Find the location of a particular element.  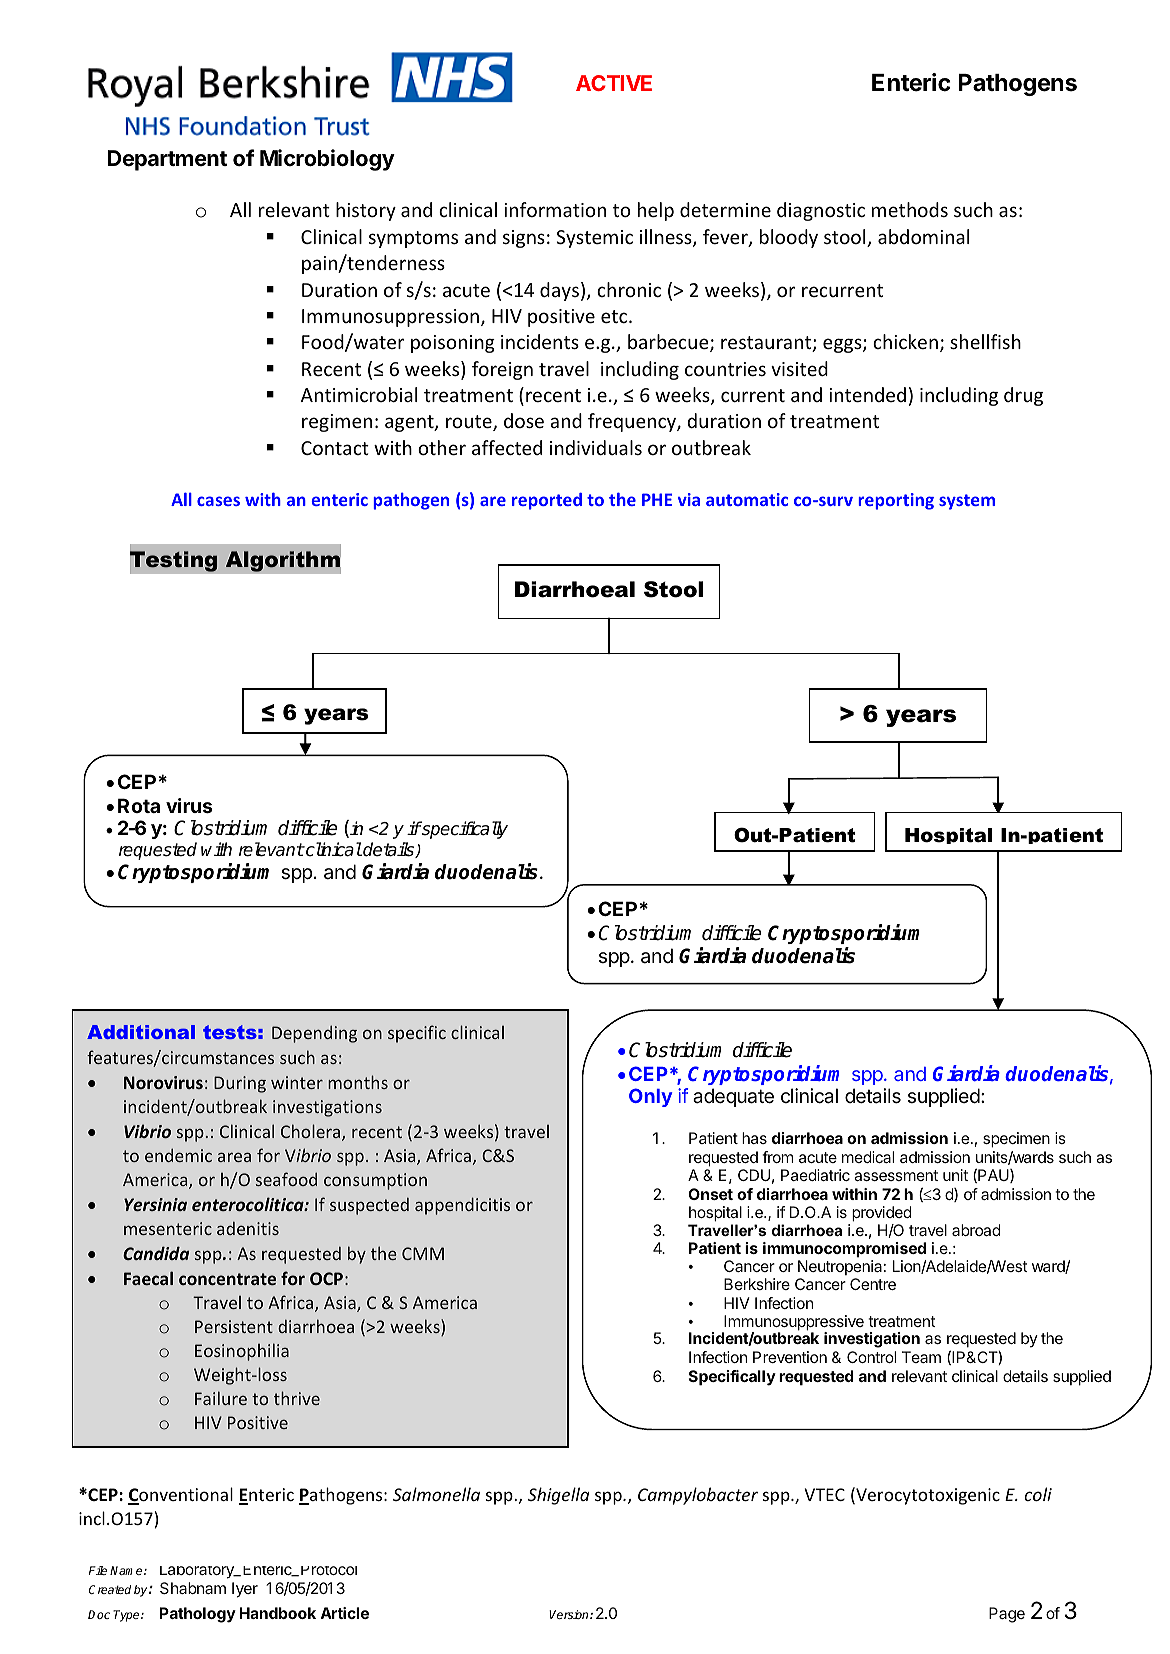

Department is located at coordinates (167, 160).
